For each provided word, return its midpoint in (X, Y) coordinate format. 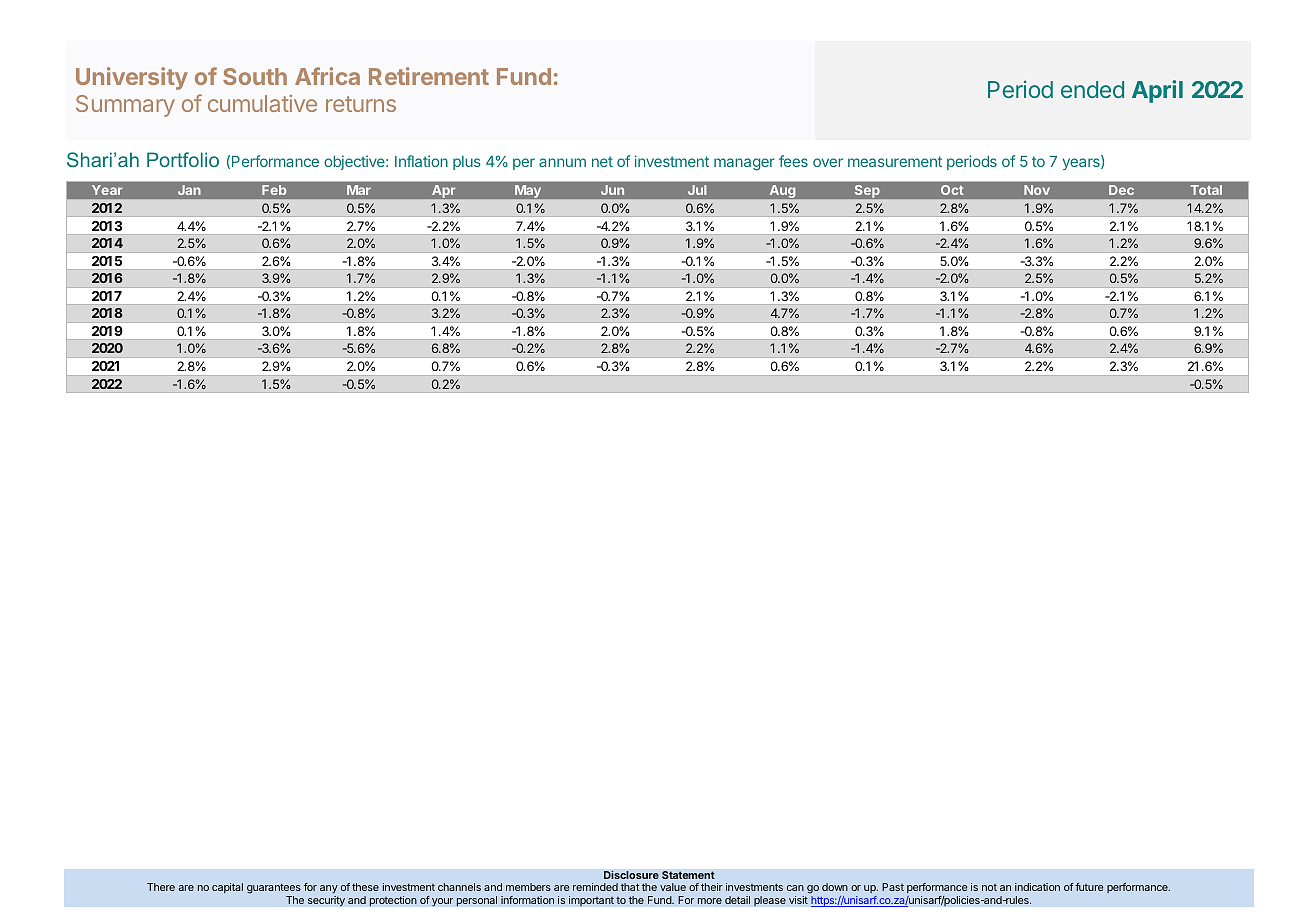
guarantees (274, 890)
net (602, 161)
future (1089, 887)
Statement (688, 875)
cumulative (262, 103)
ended (1092, 89)
